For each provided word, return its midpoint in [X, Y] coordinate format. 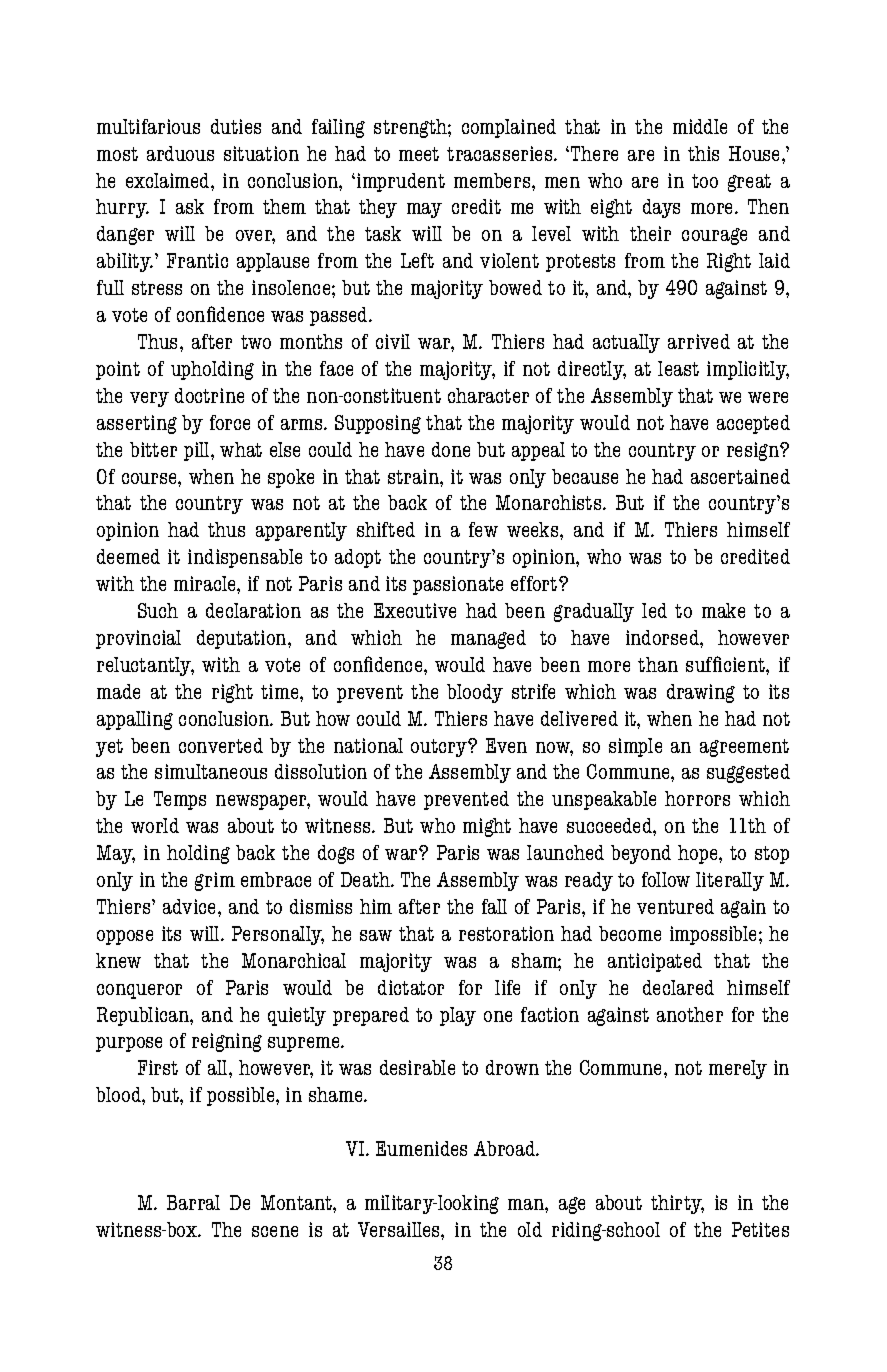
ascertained [740, 476]
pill [198, 451]
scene [275, 1231]
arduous [180, 153]
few [483, 529]
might [487, 827]
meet [419, 154]
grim [215, 881]
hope [699, 854]
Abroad [506, 1148]
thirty [677, 1204]
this [703, 153]
